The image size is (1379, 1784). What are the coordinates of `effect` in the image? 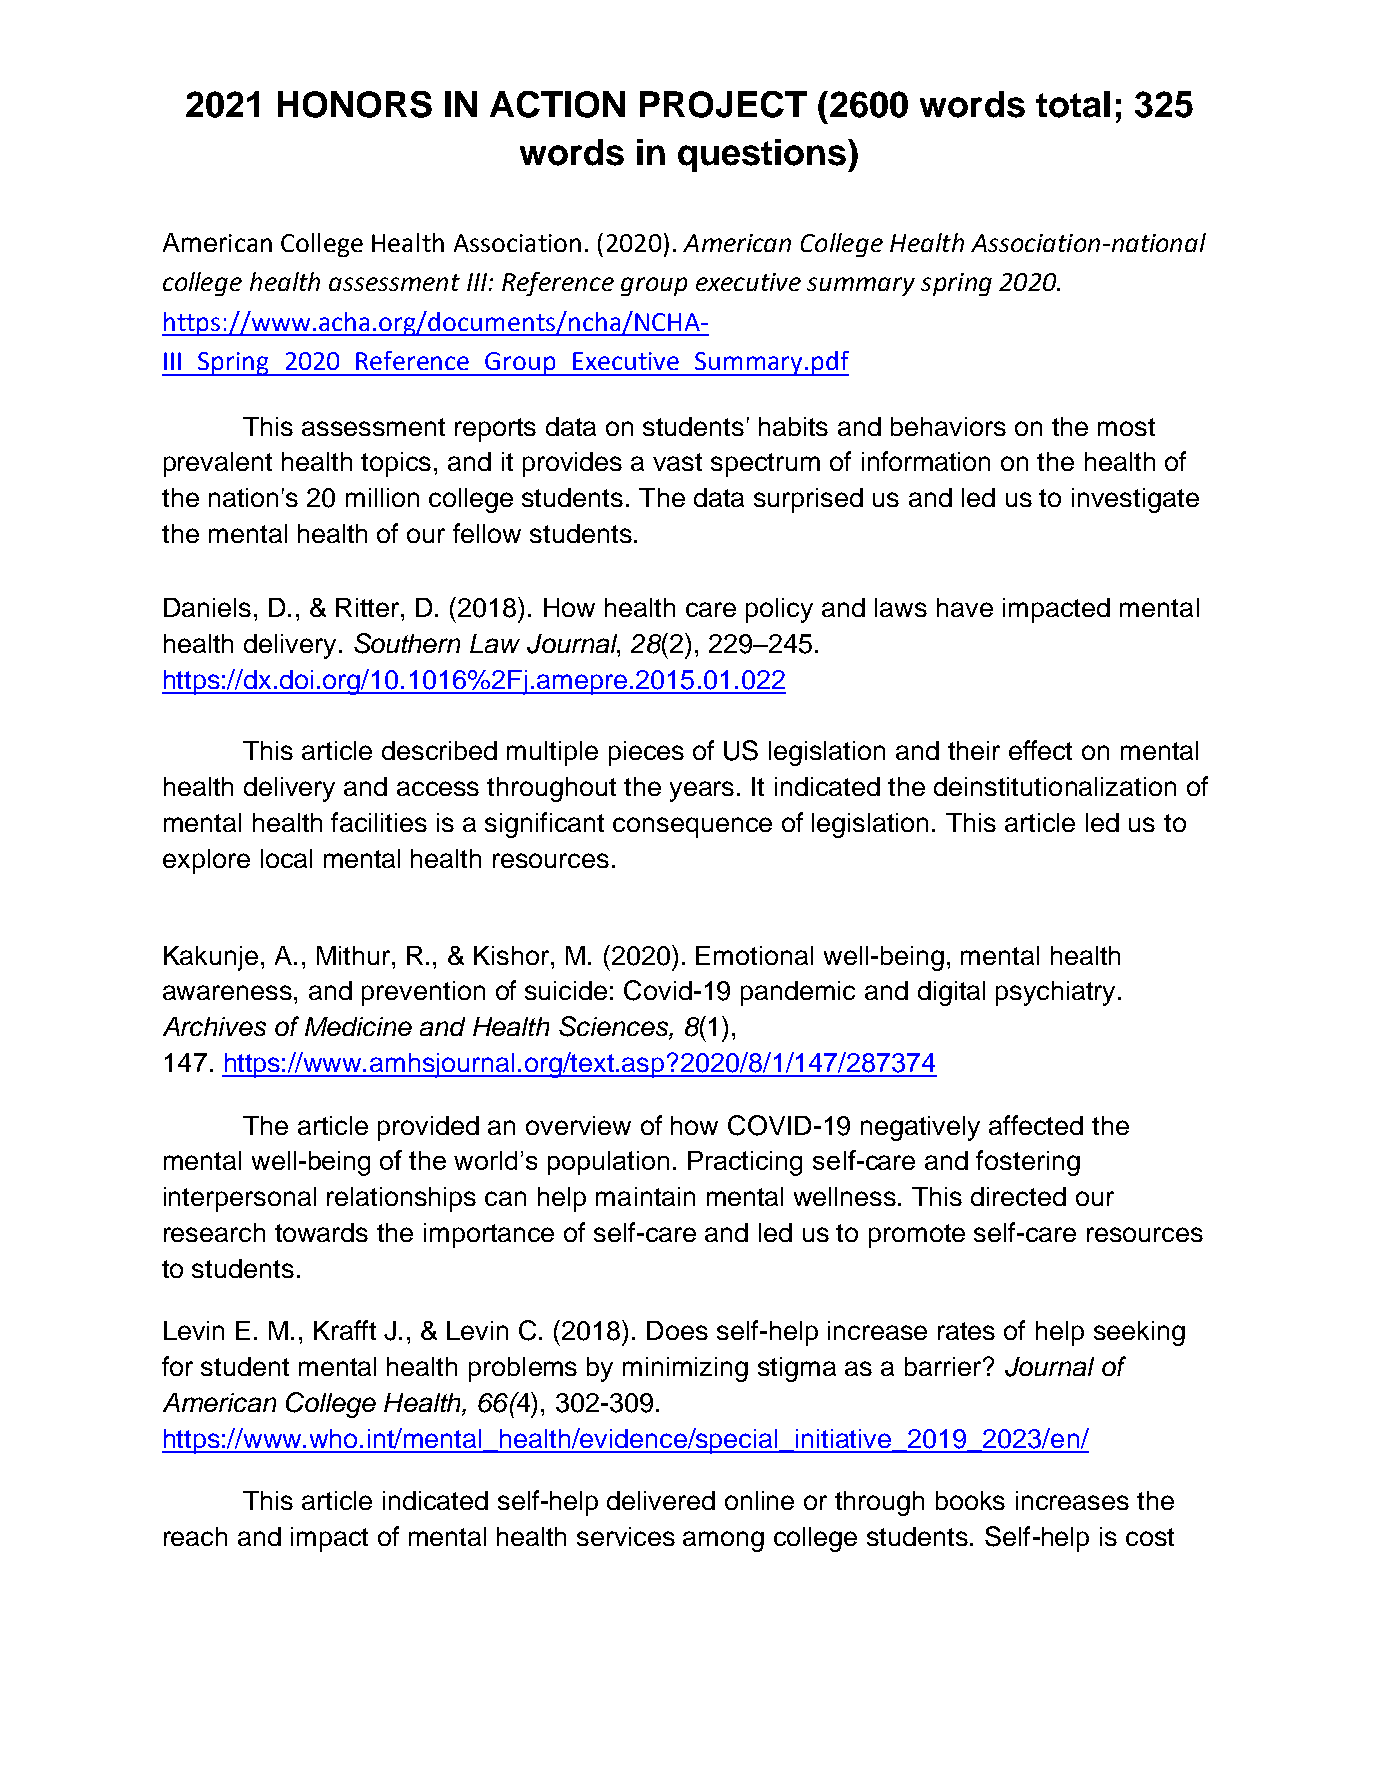 It's located at (1040, 750).
